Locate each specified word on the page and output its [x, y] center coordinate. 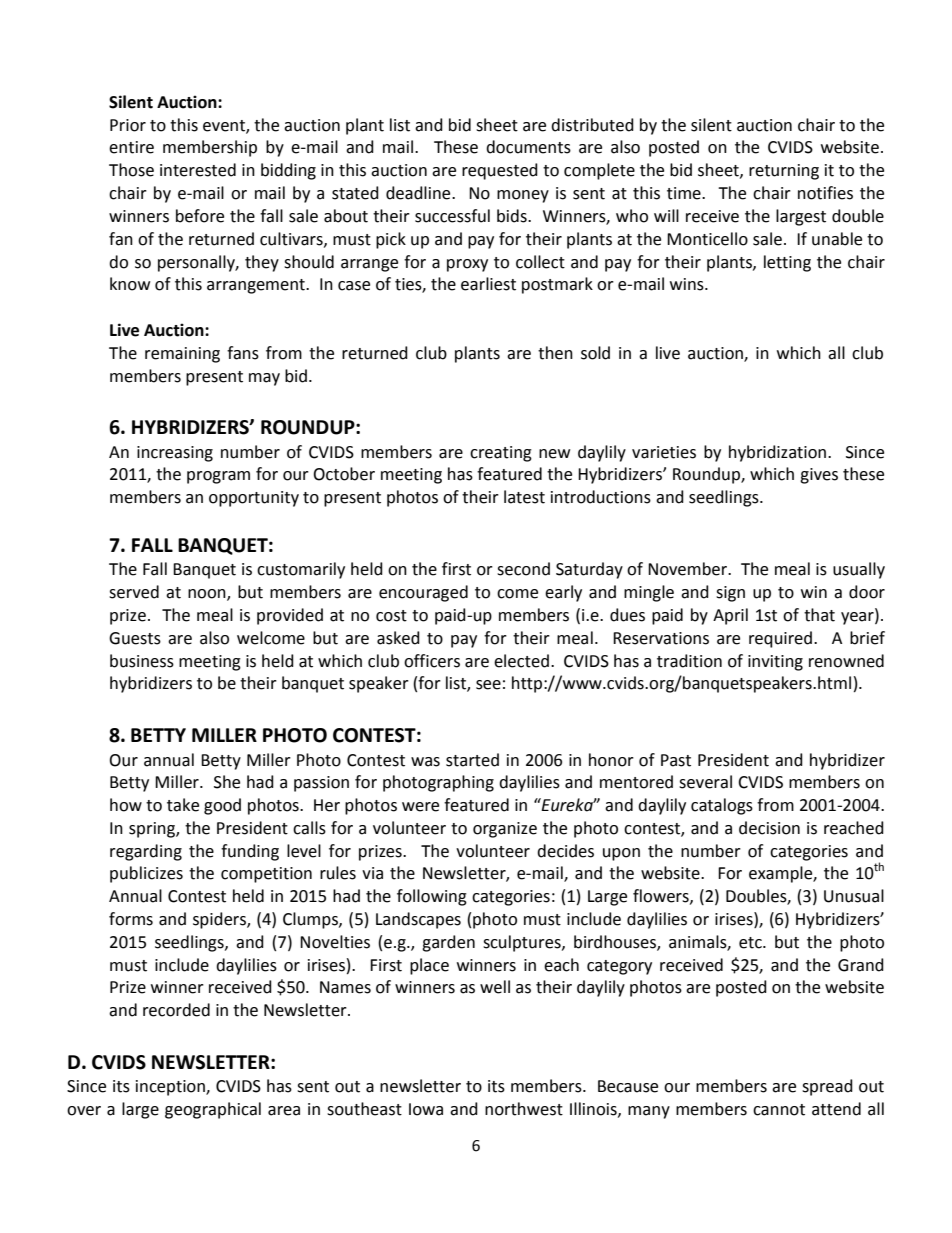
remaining [182, 355]
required [780, 639]
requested [500, 171]
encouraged [423, 593]
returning [784, 172]
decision [769, 828]
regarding [146, 852]
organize [505, 830]
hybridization [777, 453]
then [555, 353]
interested [198, 170]
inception [171, 1088]
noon [208, 595]
